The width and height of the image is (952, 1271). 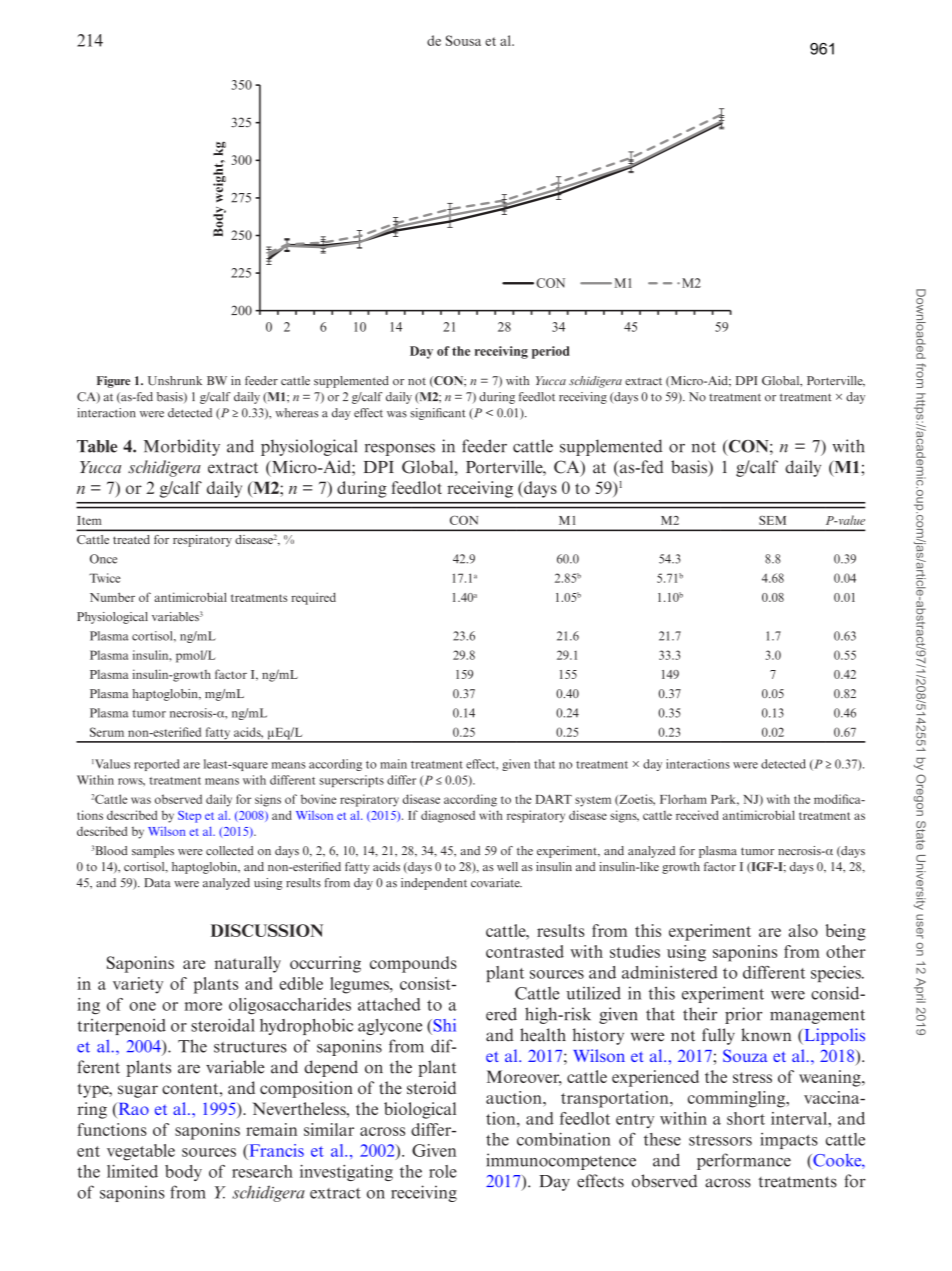 What do you see at coordinates (496, 883) in the image?
I see `covariate` at bounding box center [496, 883].
